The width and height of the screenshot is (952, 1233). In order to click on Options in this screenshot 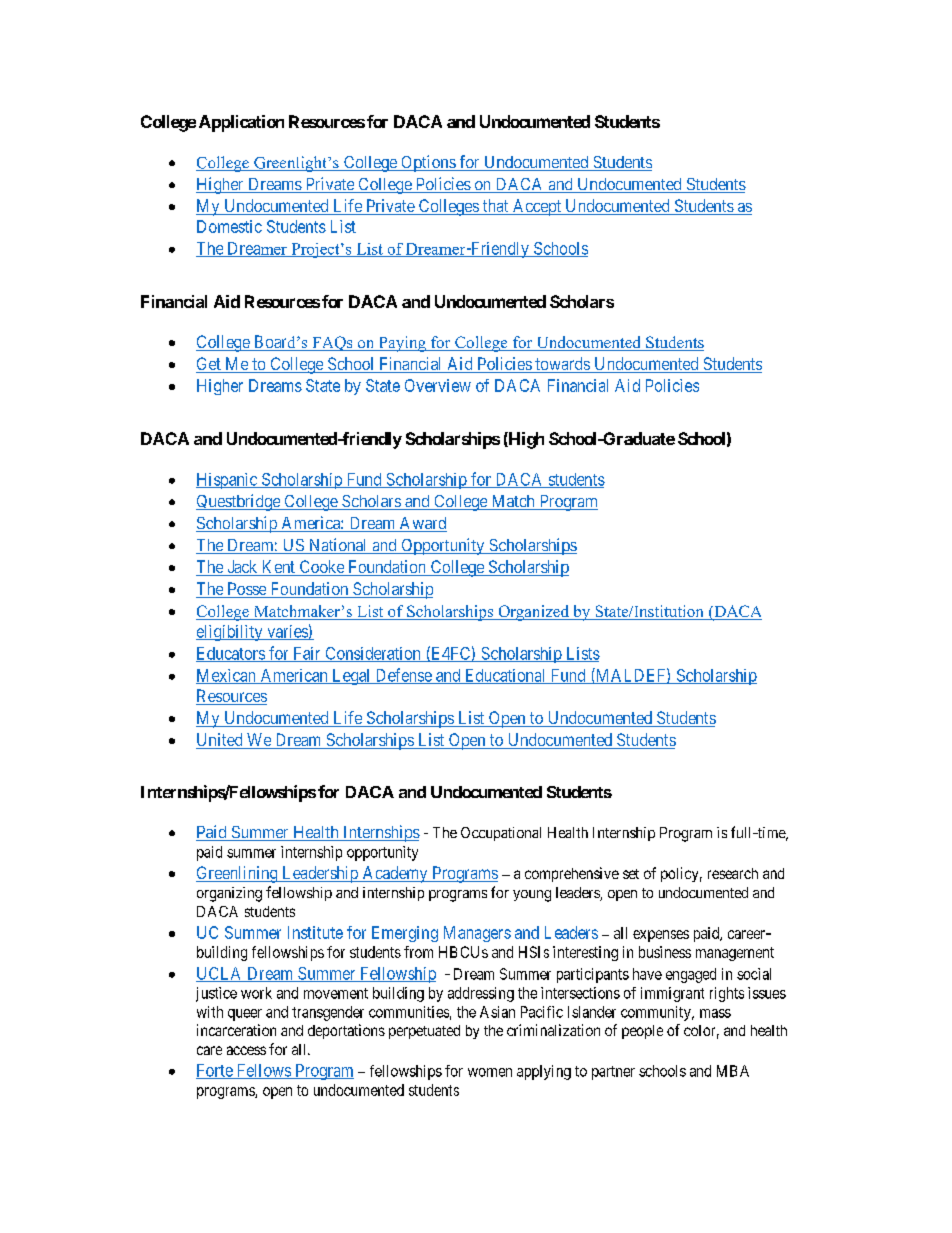, I will do `click(428, 163)`.
